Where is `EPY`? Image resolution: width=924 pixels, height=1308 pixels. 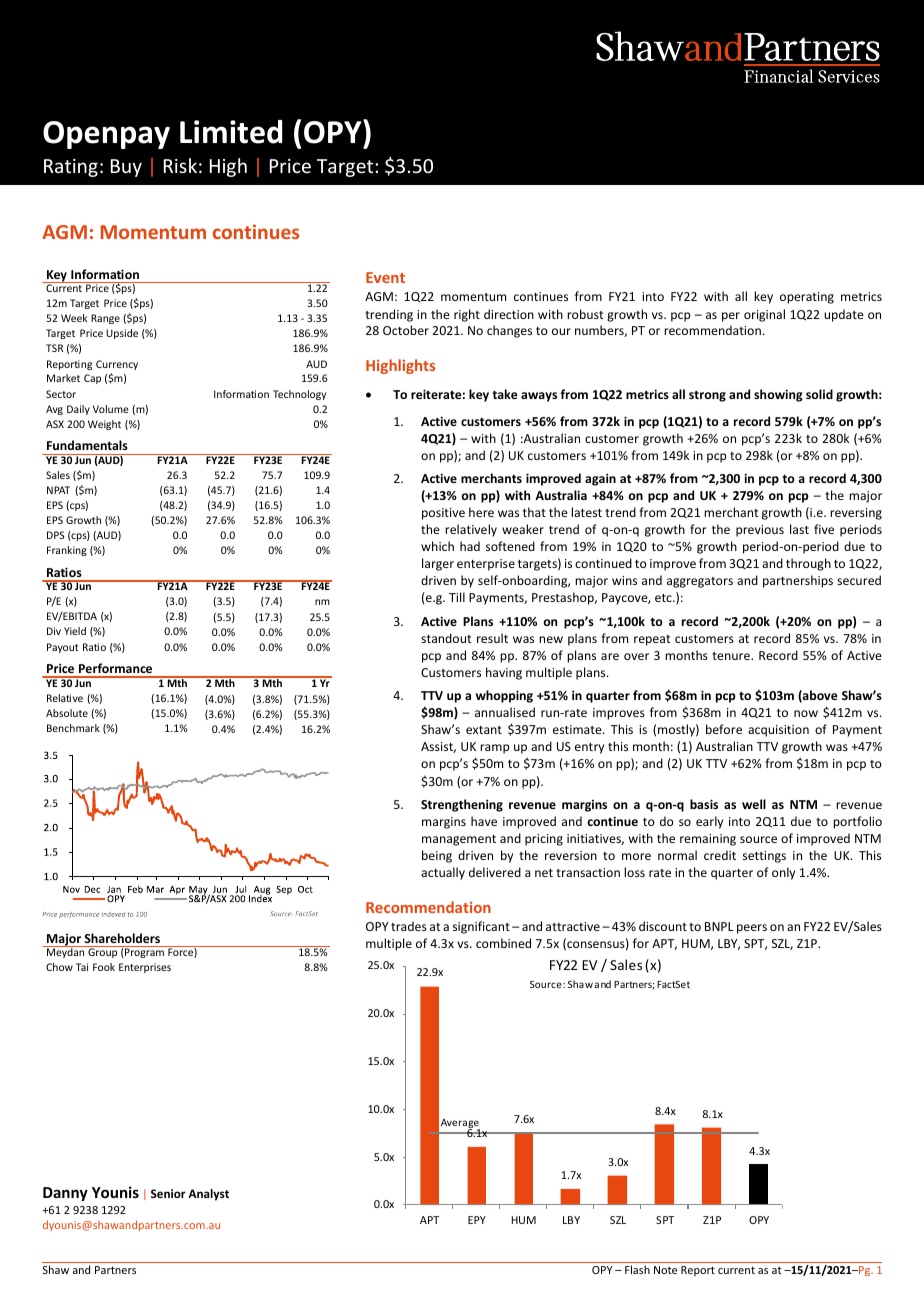 EPY is located at coordinates (477, 1220).
